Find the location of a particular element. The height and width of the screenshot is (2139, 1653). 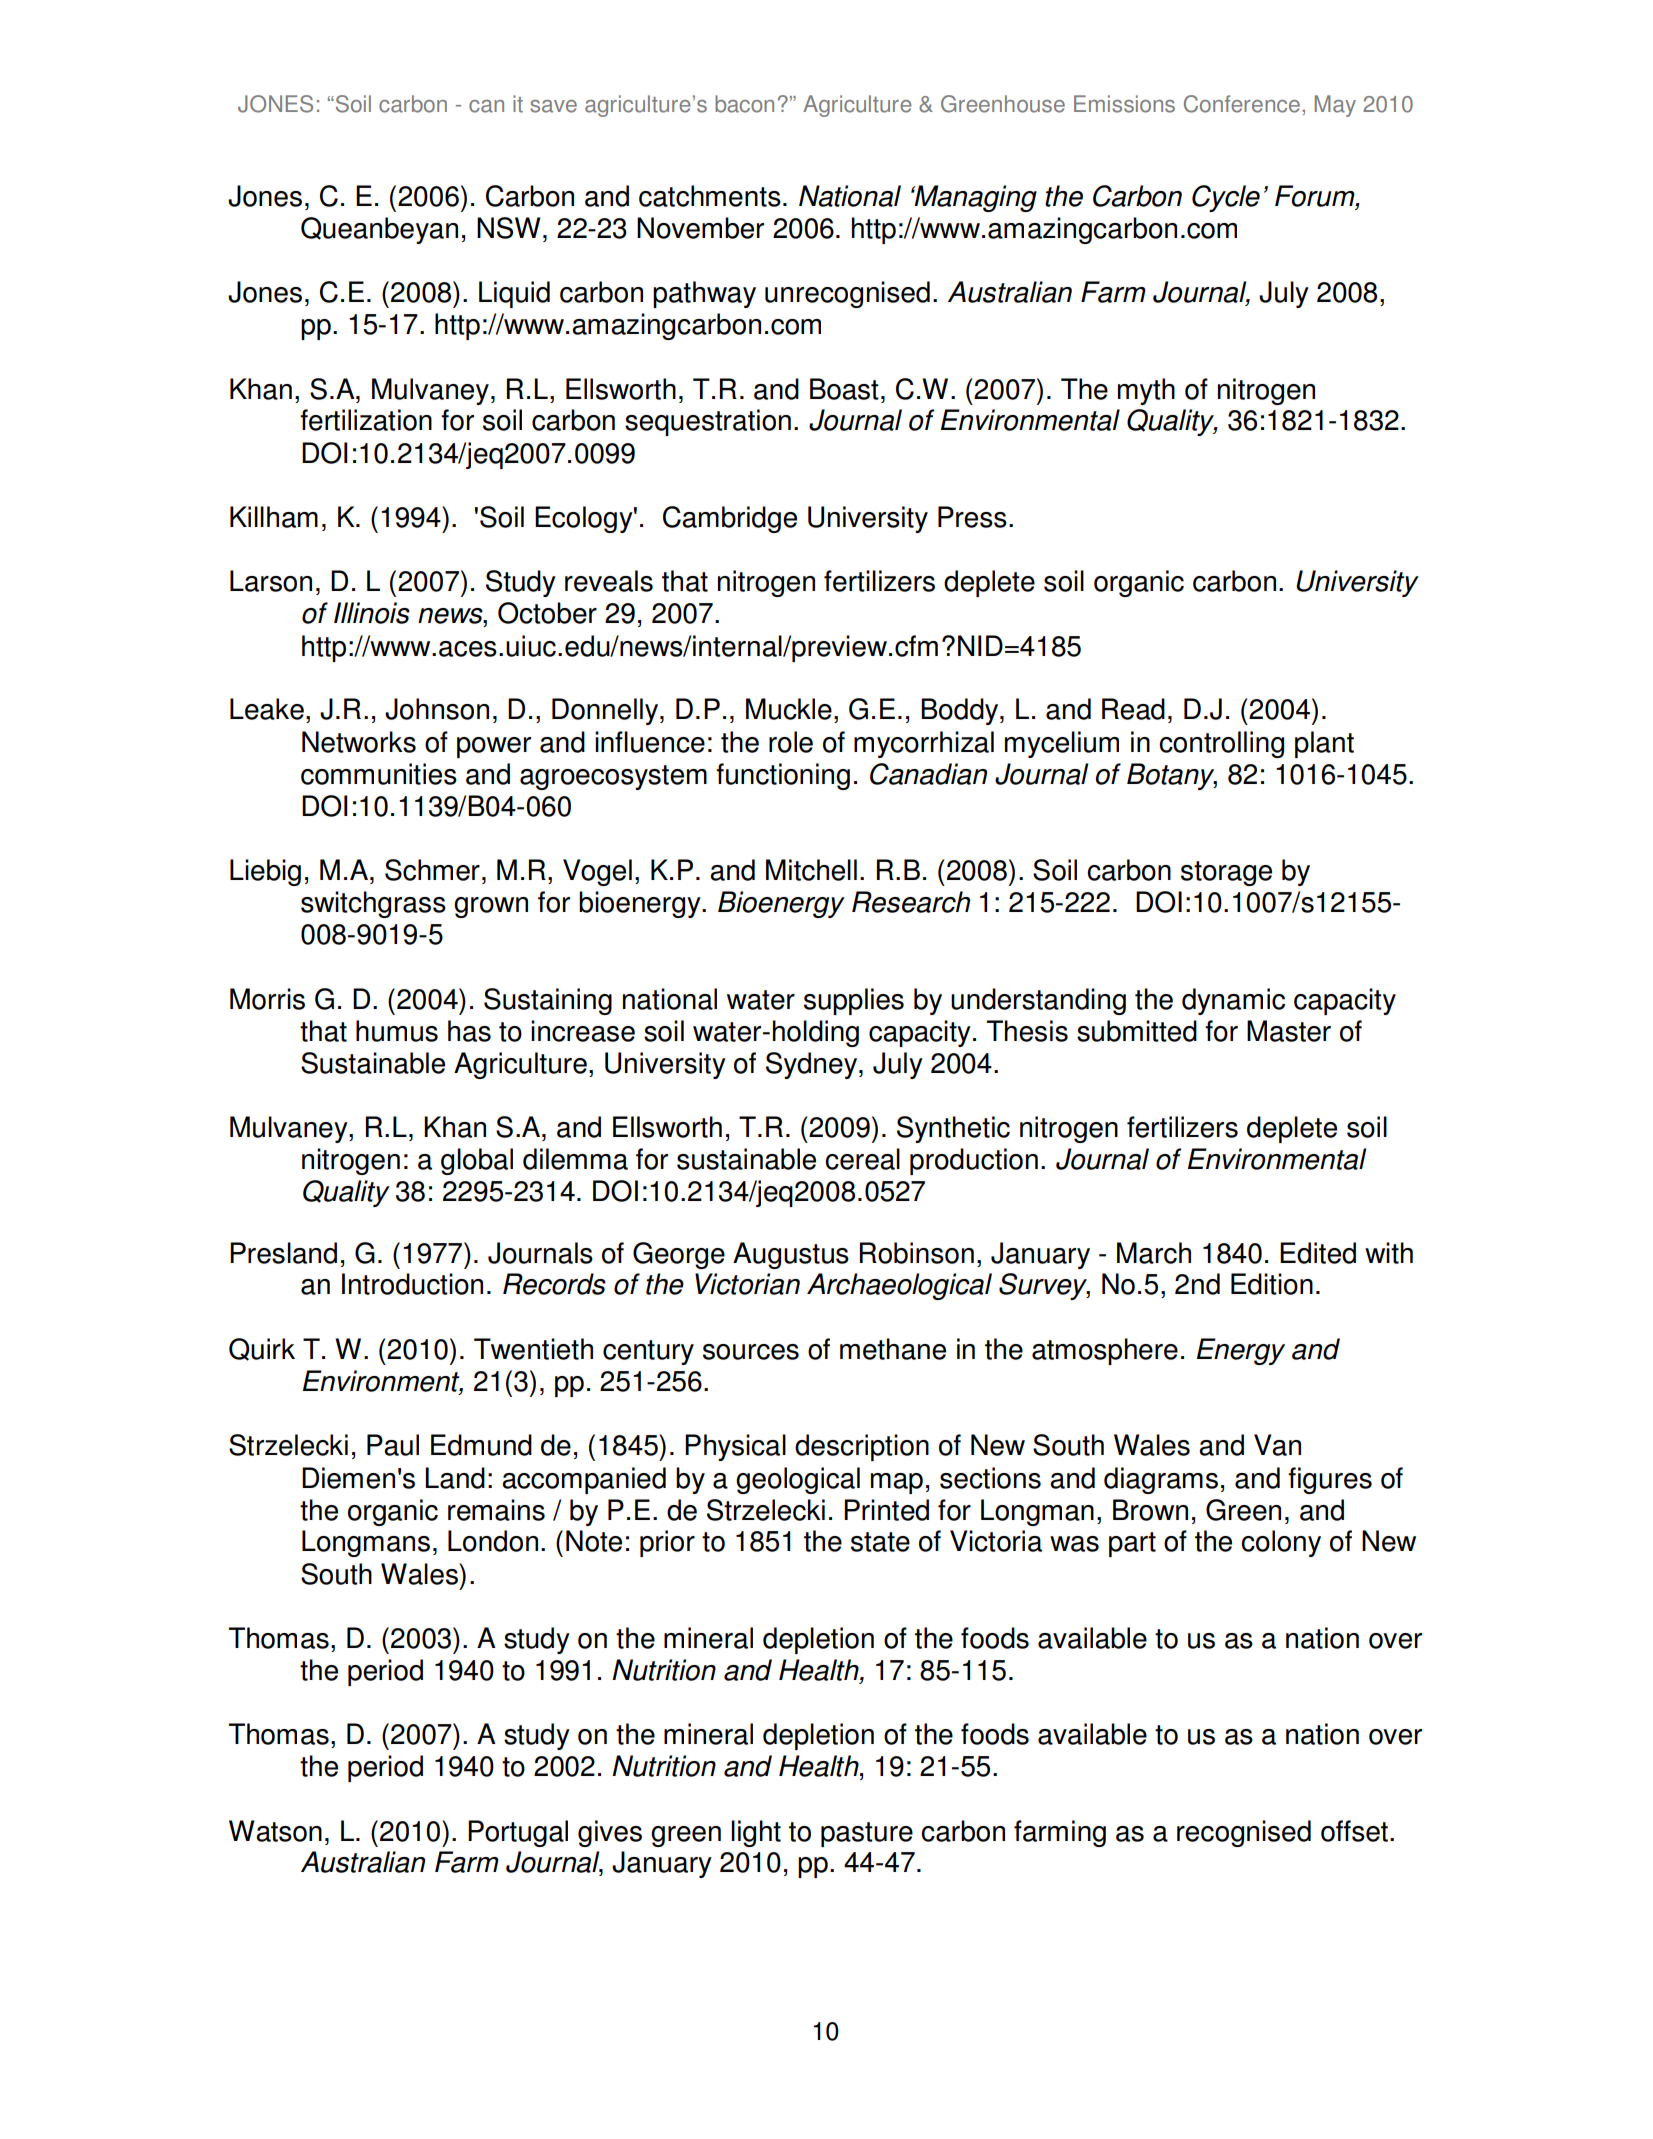

Watson is located at coordinates (275, 1831).
